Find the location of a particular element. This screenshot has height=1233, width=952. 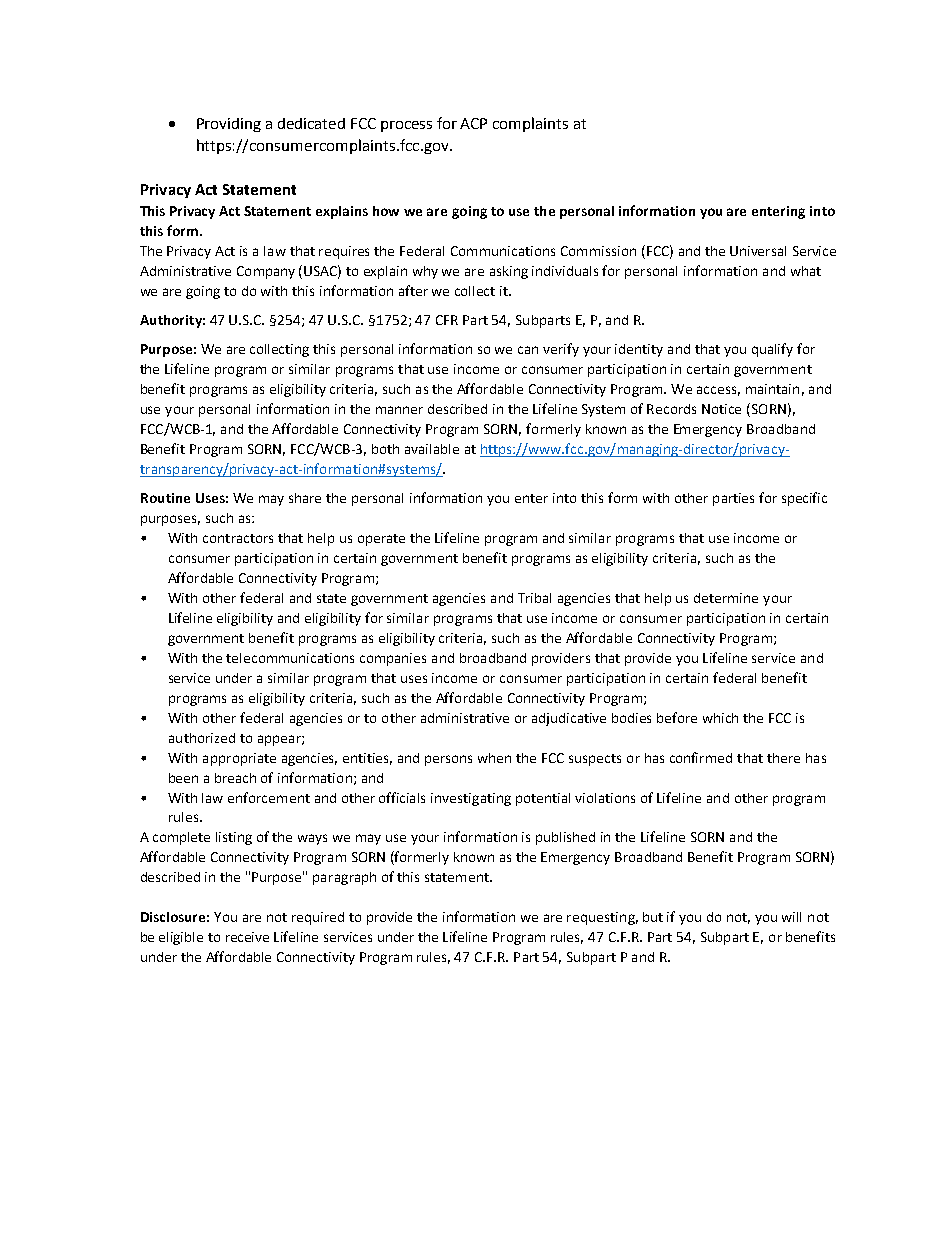

Providing is located at coordinates (229, 125).
